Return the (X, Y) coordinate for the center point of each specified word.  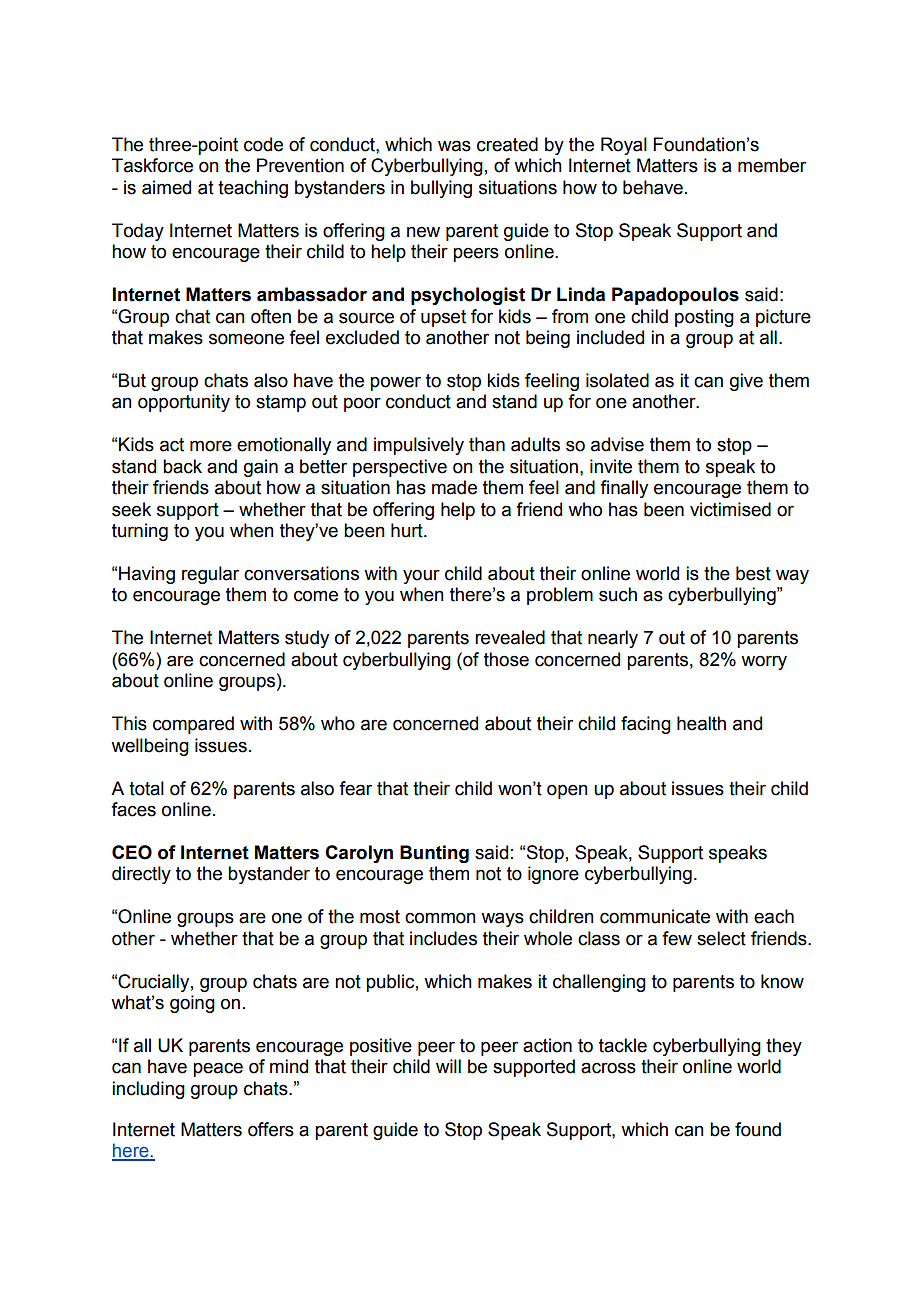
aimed (166, 187)
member (772, 165)
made (454, 487)
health (701, 723)
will (448, 1066)
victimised (730, 509)
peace (218, 1069)
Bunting (434, 854)
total (146, 788)
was (454, 146)
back (182, 466)
